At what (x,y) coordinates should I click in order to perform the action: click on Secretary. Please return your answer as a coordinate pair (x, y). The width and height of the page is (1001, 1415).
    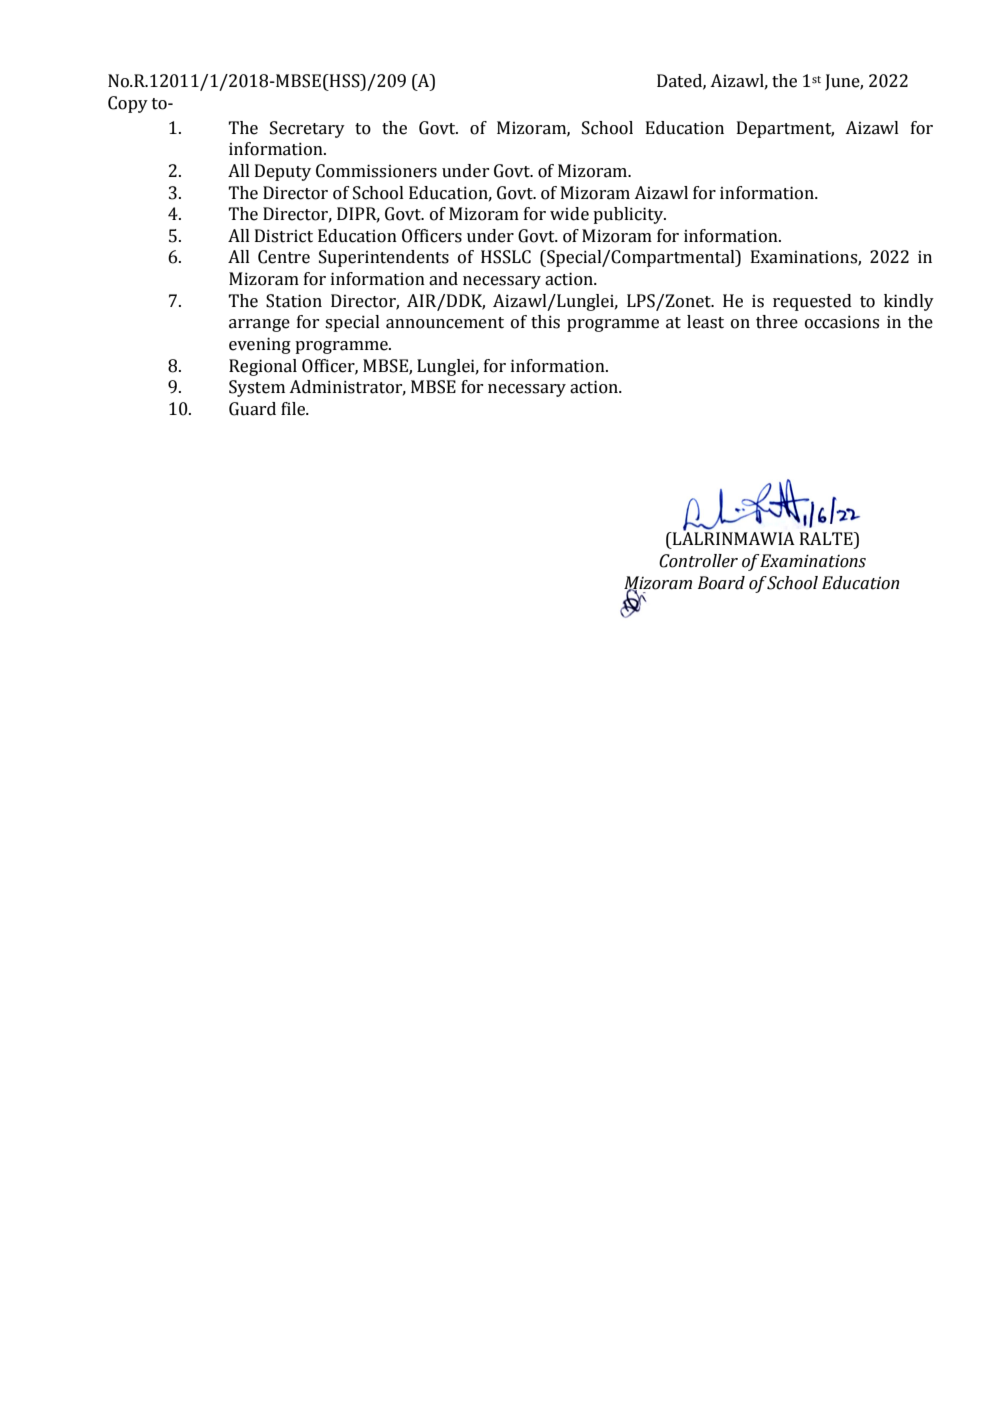
    Looking at the image, I should click on (307, 129).
